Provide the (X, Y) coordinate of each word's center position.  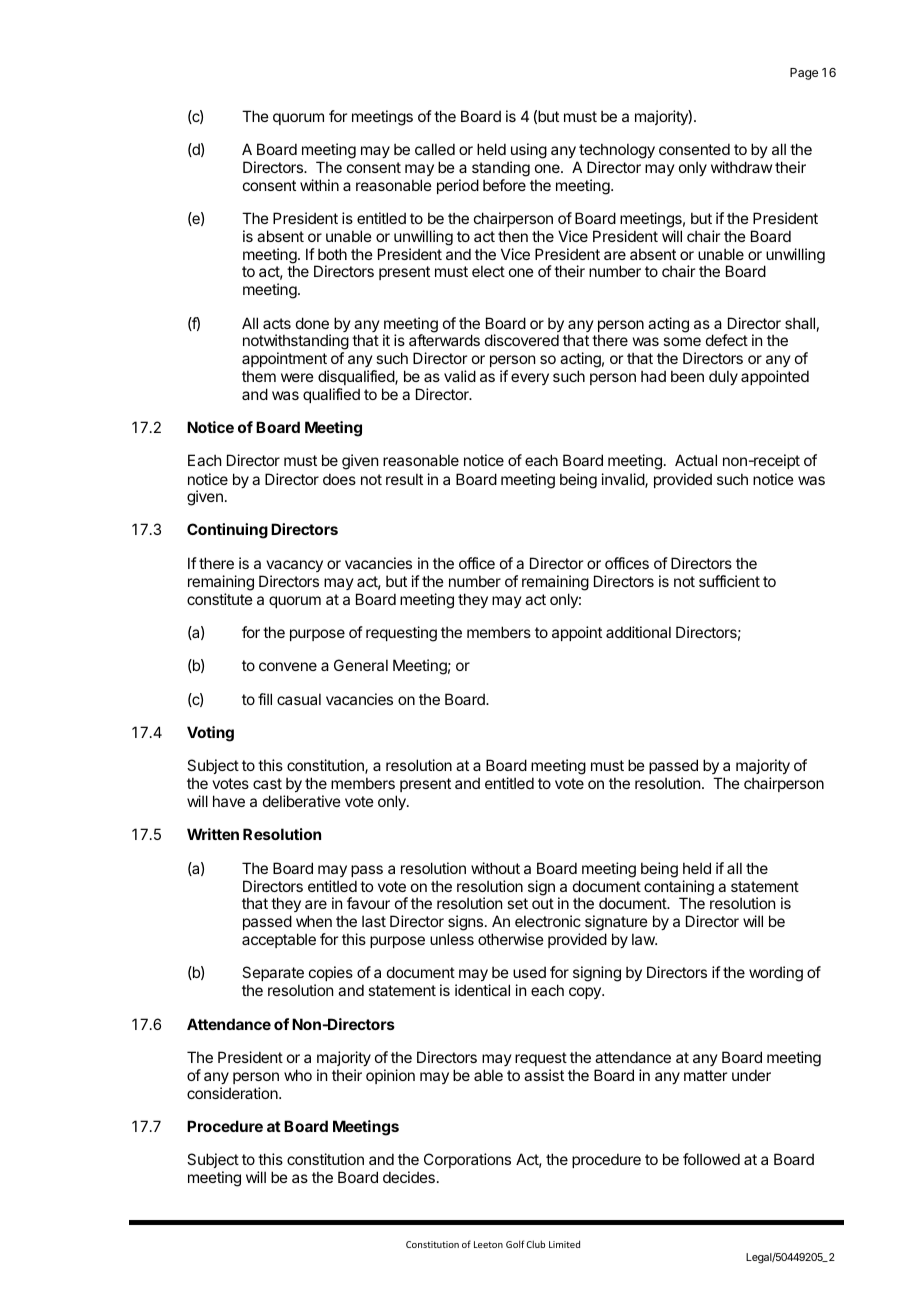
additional (638, 632)
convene (288, 666)
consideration (233, 1093)
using (529, 151)
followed (711, 1159)
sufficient (729, 581)
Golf (515, 1244)
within (319, 185)
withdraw (741, 167)
